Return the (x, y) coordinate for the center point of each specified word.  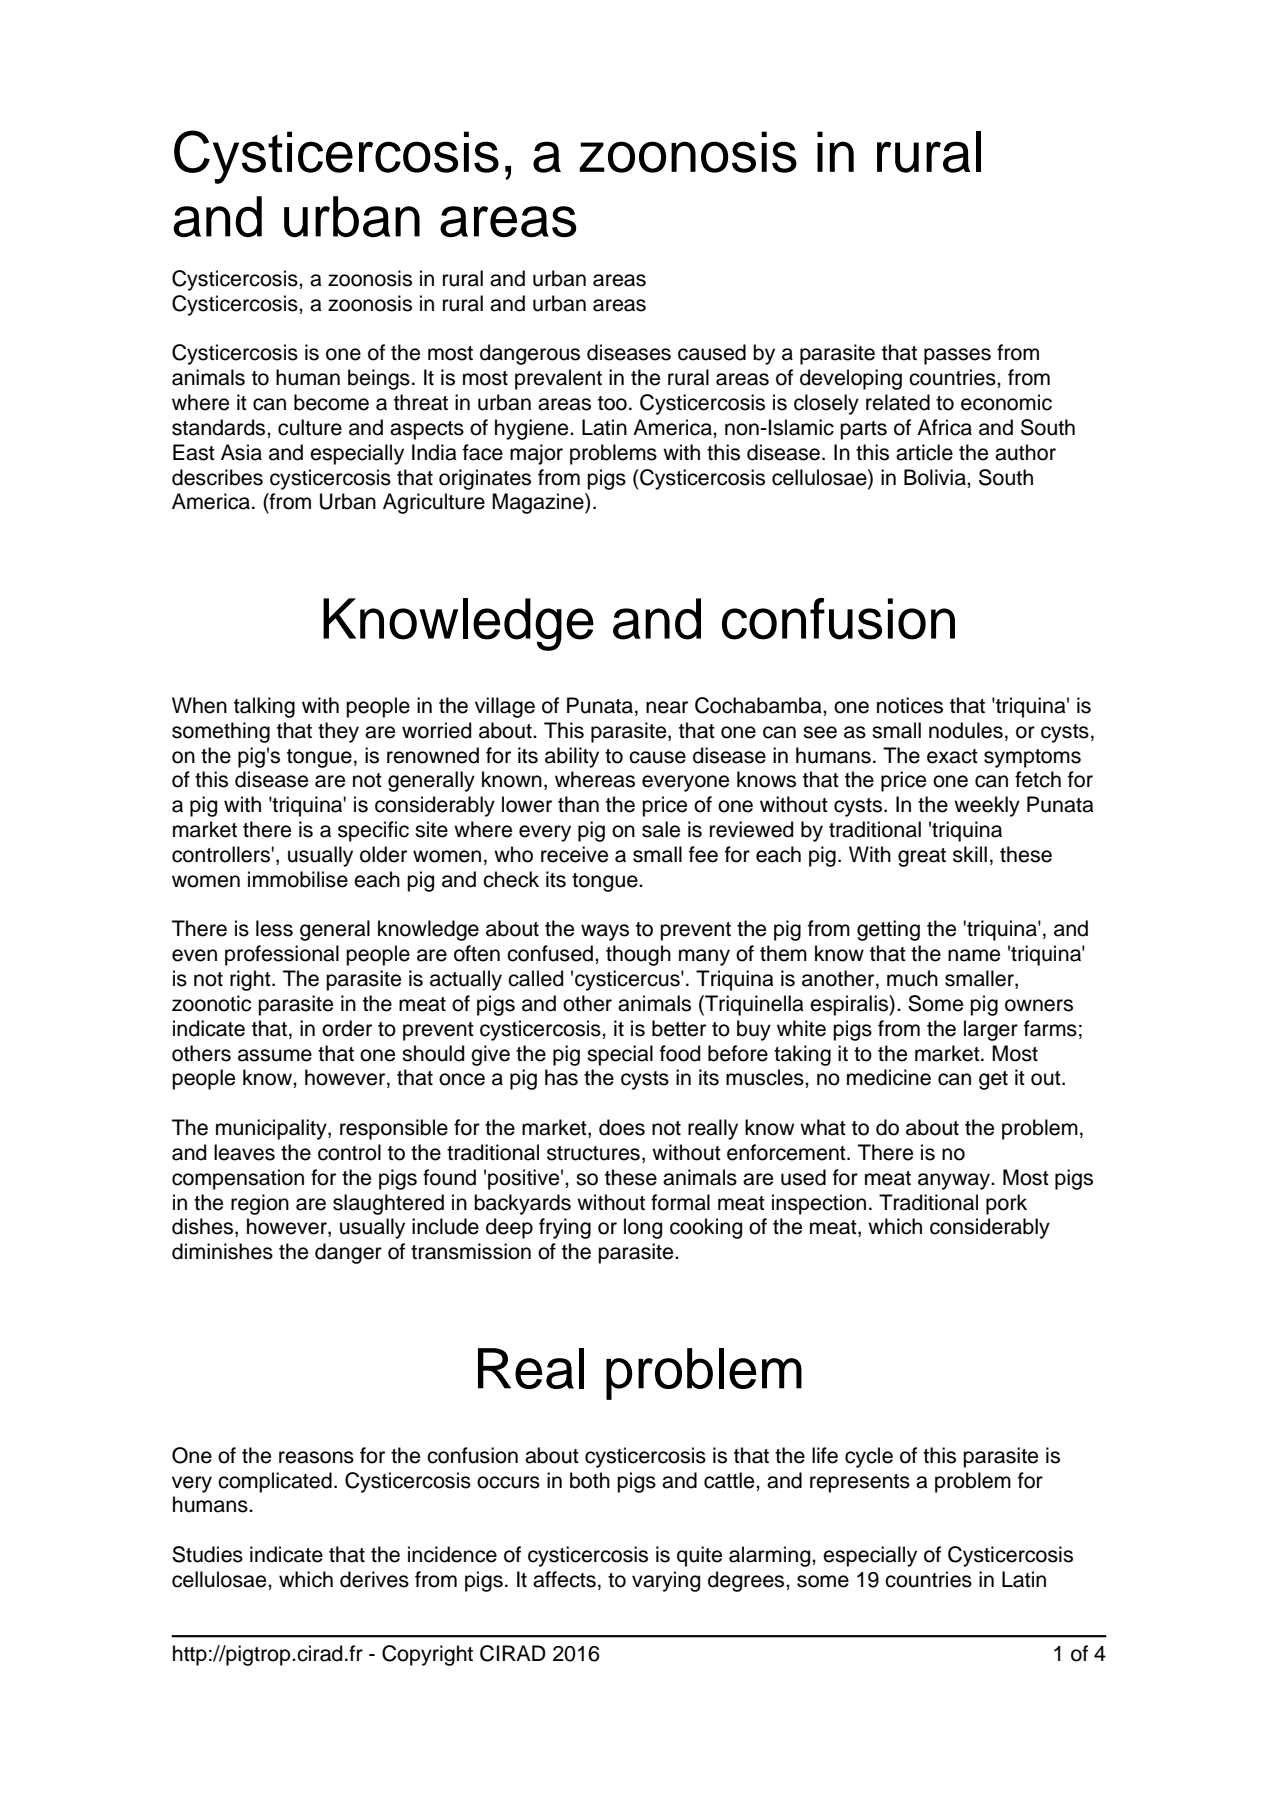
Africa (944, 427)
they (338, 732)
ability (572, 757)
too (612, 403)
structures (593, 1153)
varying (666, 1581)
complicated (275, 1482)
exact (952, 756)
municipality (272, 1129)
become (331, 402)
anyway (955, 1181)
